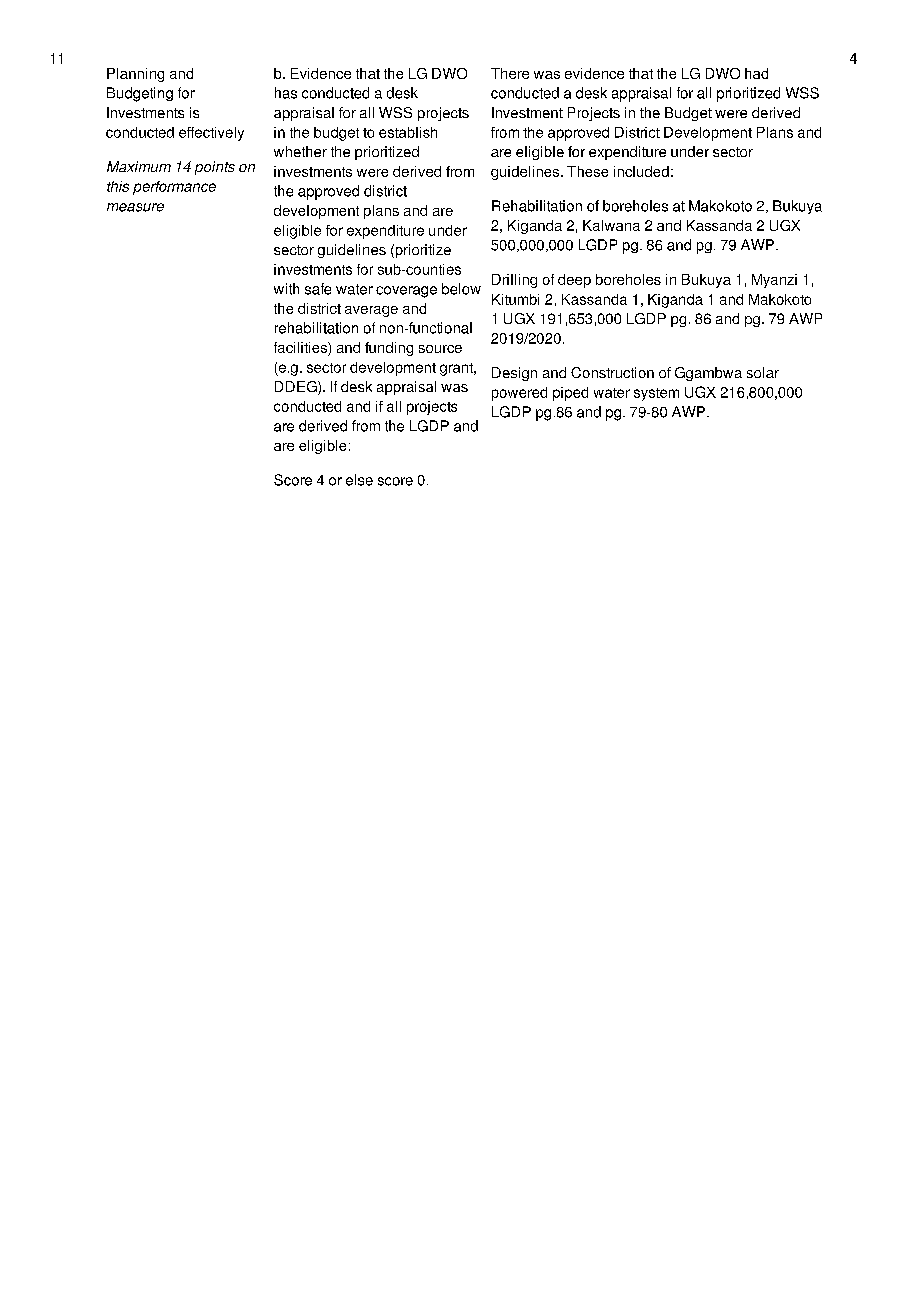  What do you see at coordinates (756, 73) in the screenshot?
I see `had` at bounding box center [756, 73].
